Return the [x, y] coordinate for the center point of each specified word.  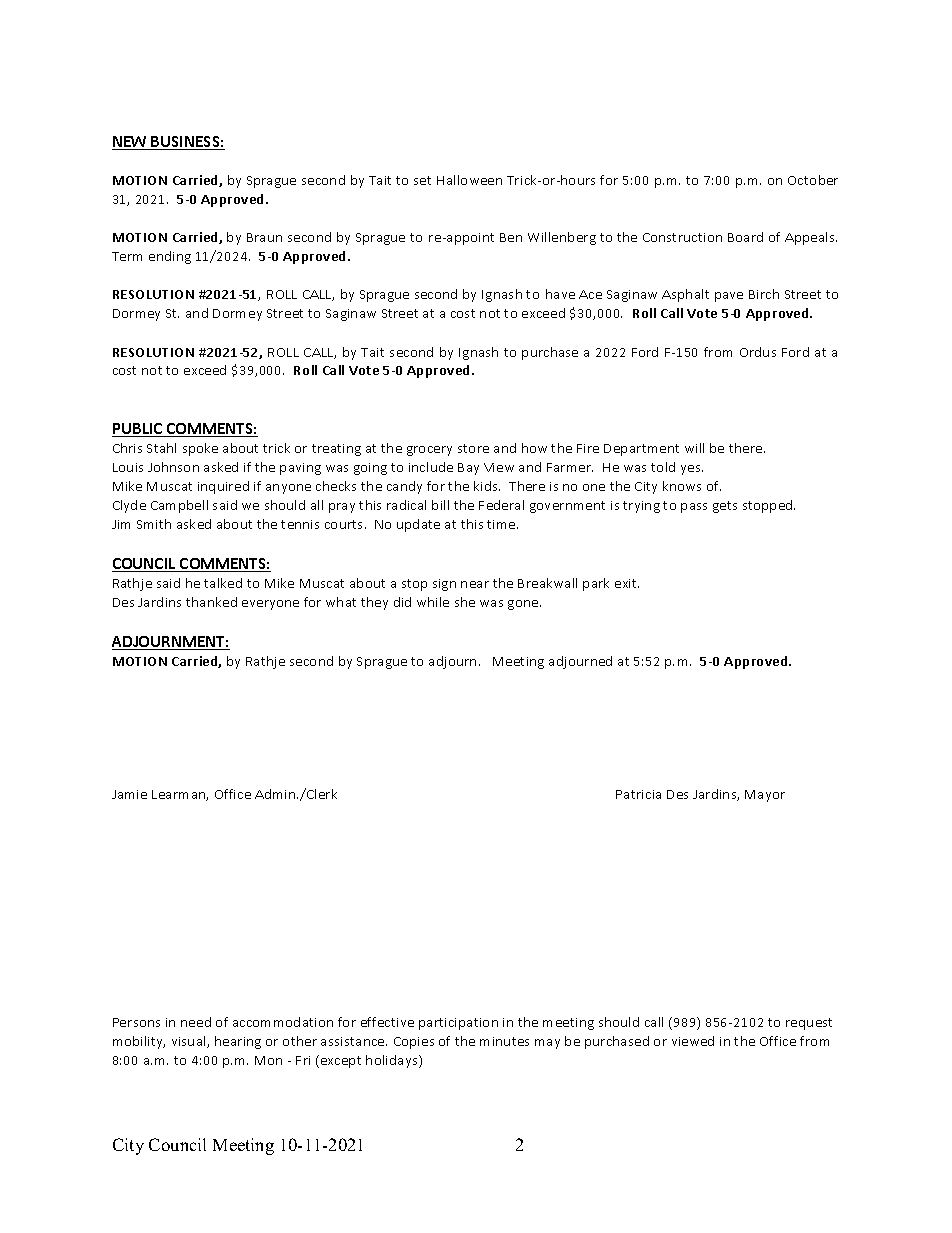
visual [190, 1042]
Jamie [129, 794]
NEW [130, 143]
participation [458, 1024]
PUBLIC [138, 430]
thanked [211, 602]
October [813, 180]
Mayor [765, 796]
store [473, 448]
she [465, 602]
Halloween [469, 180]
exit [627, 583]
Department [641, 450]
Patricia [638, 794]
